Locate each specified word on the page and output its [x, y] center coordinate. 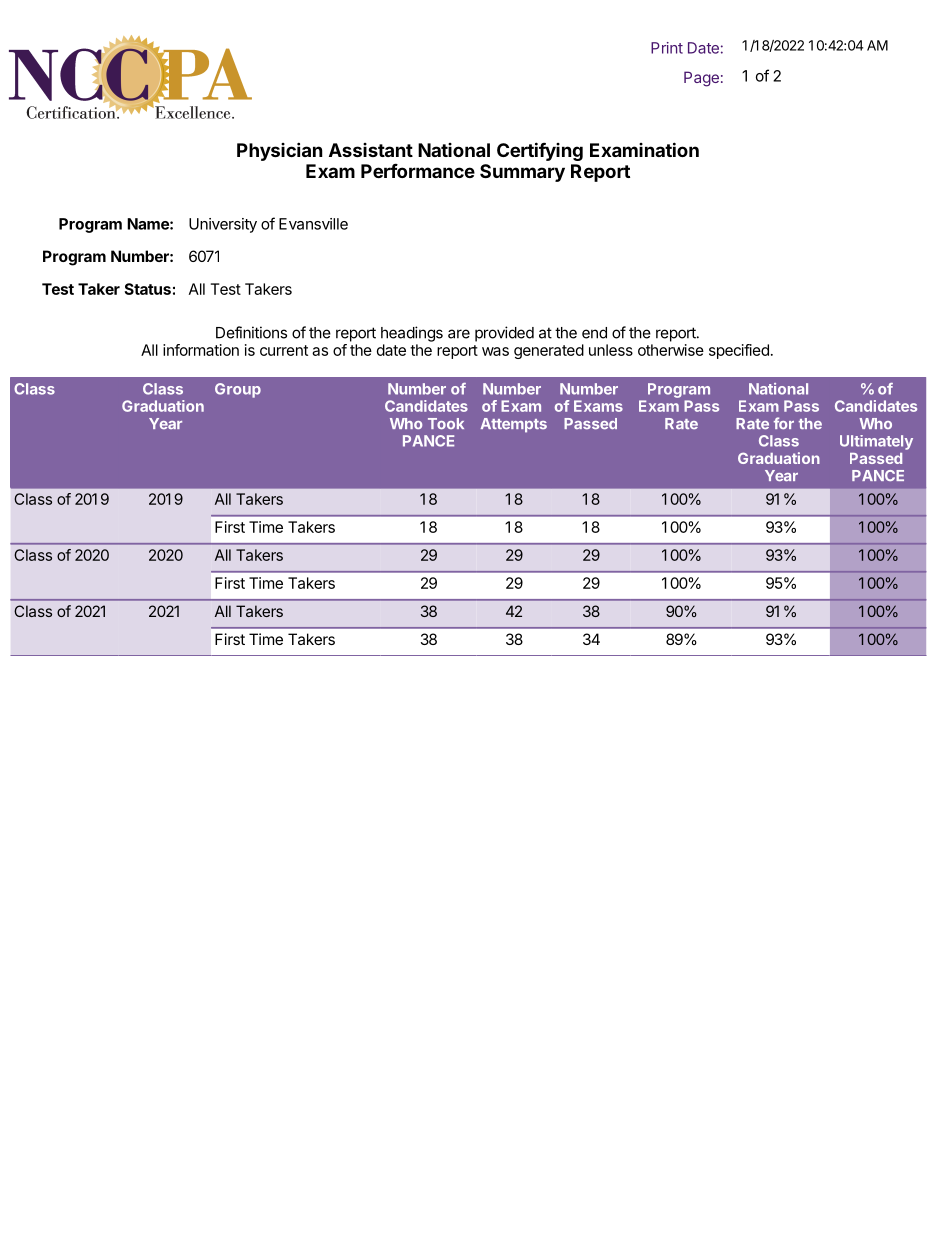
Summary [522, 173]
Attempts [514, 425]
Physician [280, 151]
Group [238, 390]
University [223, 225]
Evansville [313, 224]
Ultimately [876, 442]
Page [701, 79]
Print [667, 48]
